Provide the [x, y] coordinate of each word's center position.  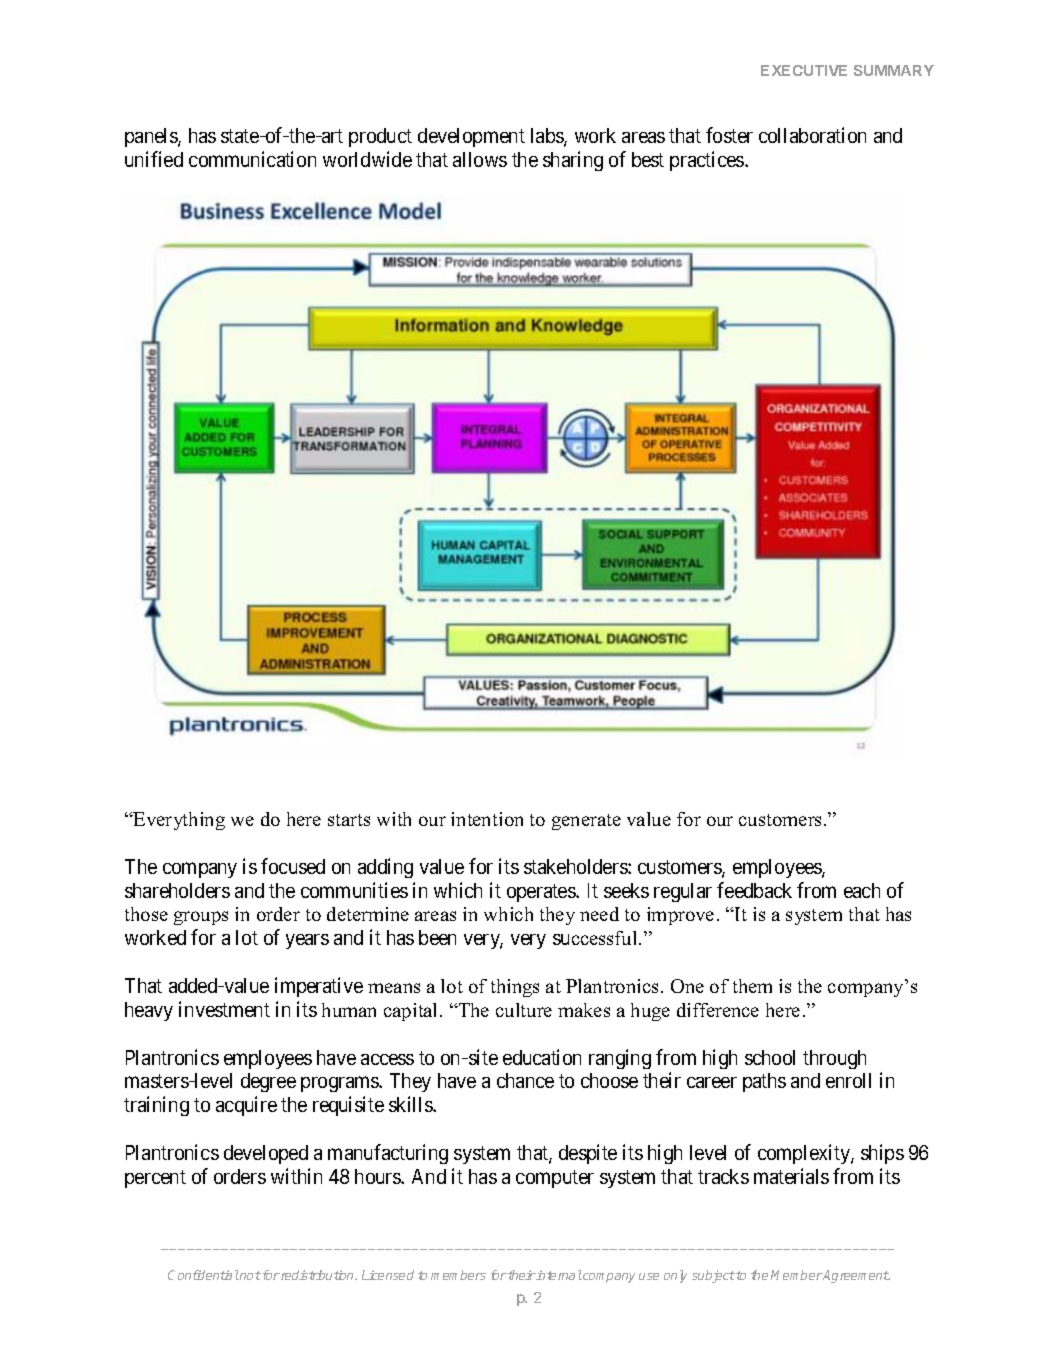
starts [349, 820]
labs [548, 137]
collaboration [812, 135]
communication [252, 159]
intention [487, 819]
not [249, 1275]
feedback [754, 890]
